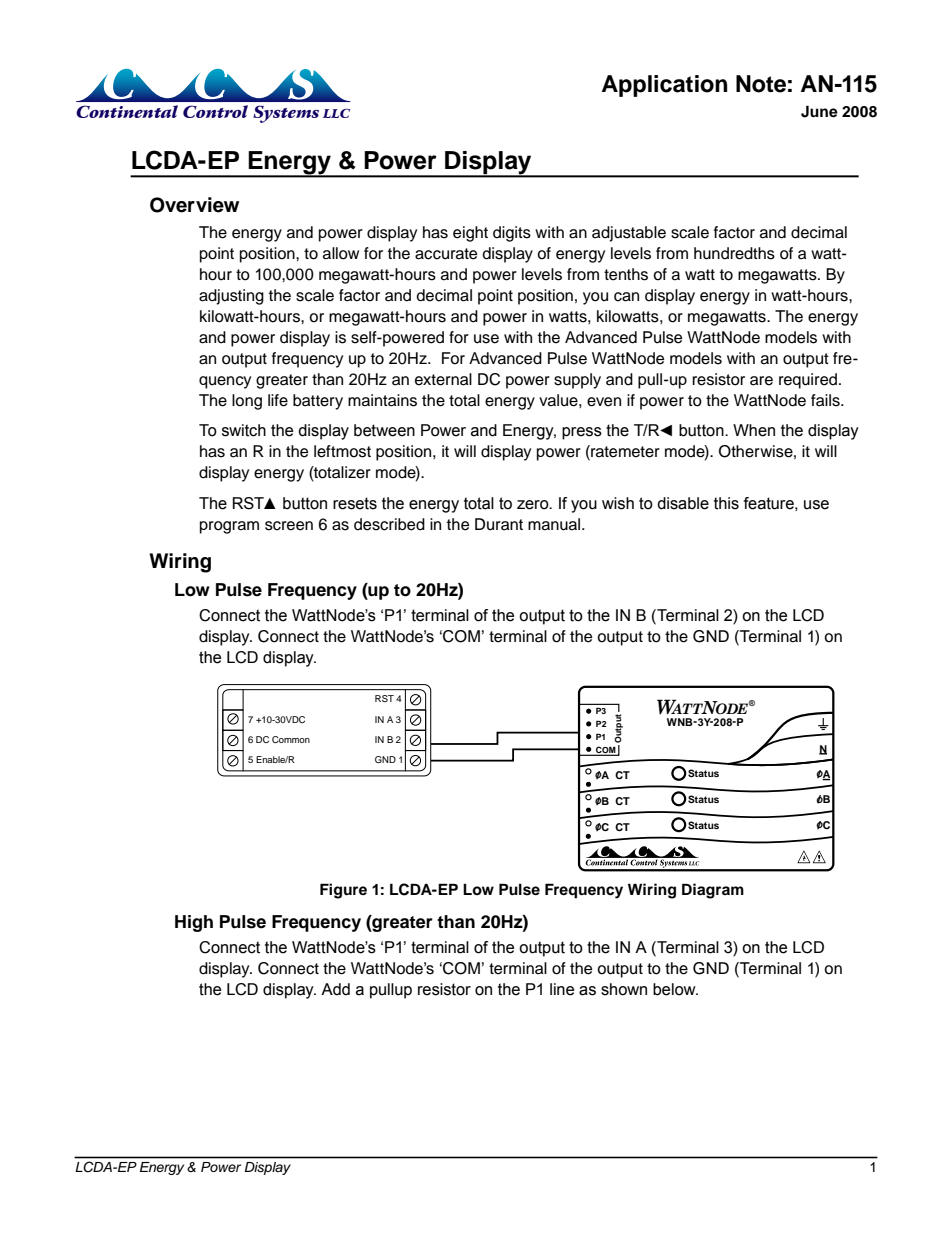 The height and width of the document is (1233, 952). What do you see at coordinates (819, 111) in the document?
I see `June` at bounding box center [819, 111].
